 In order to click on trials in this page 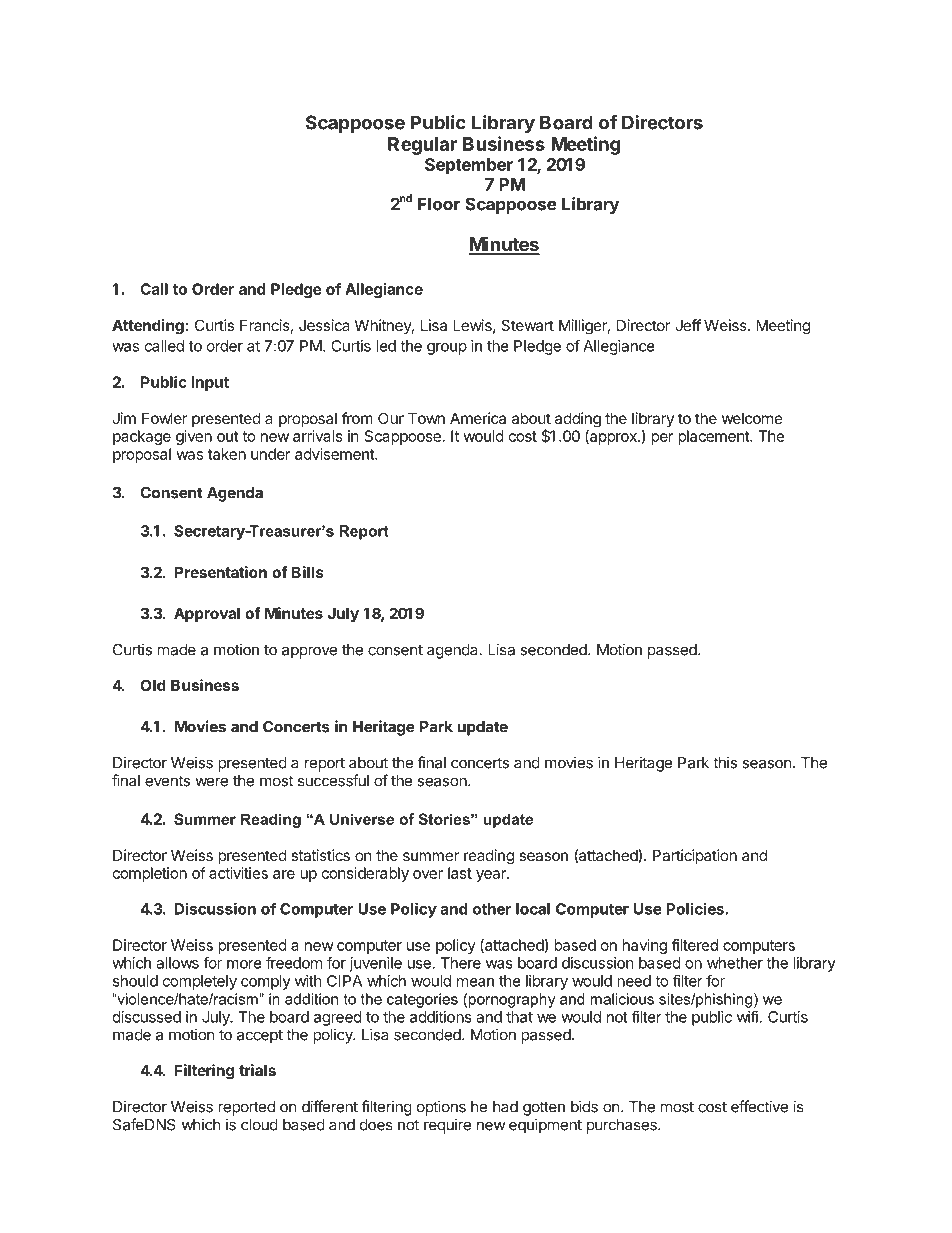, I will do `click(257, 1070)`.
